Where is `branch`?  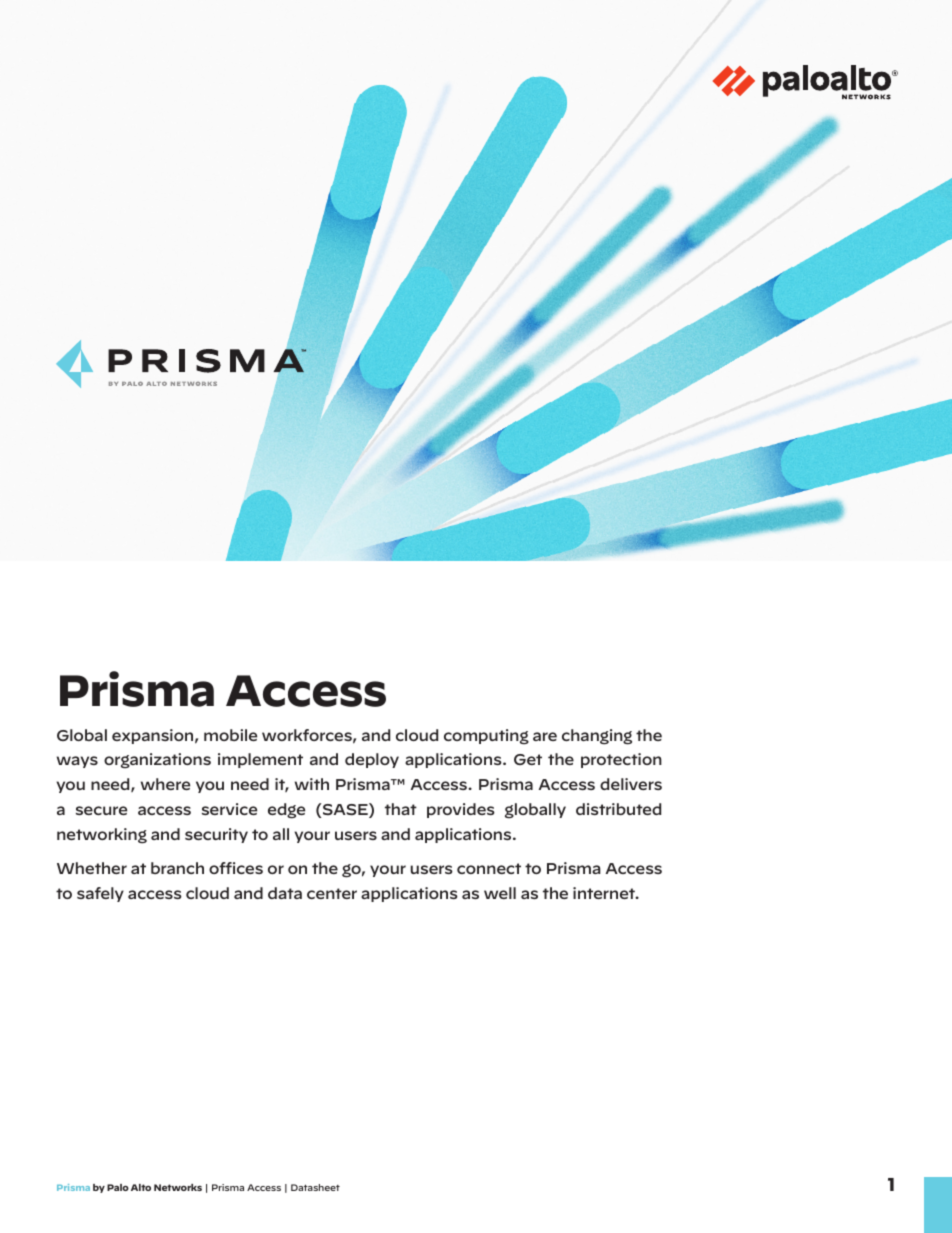 branch is located at coordinates (177, 868).
